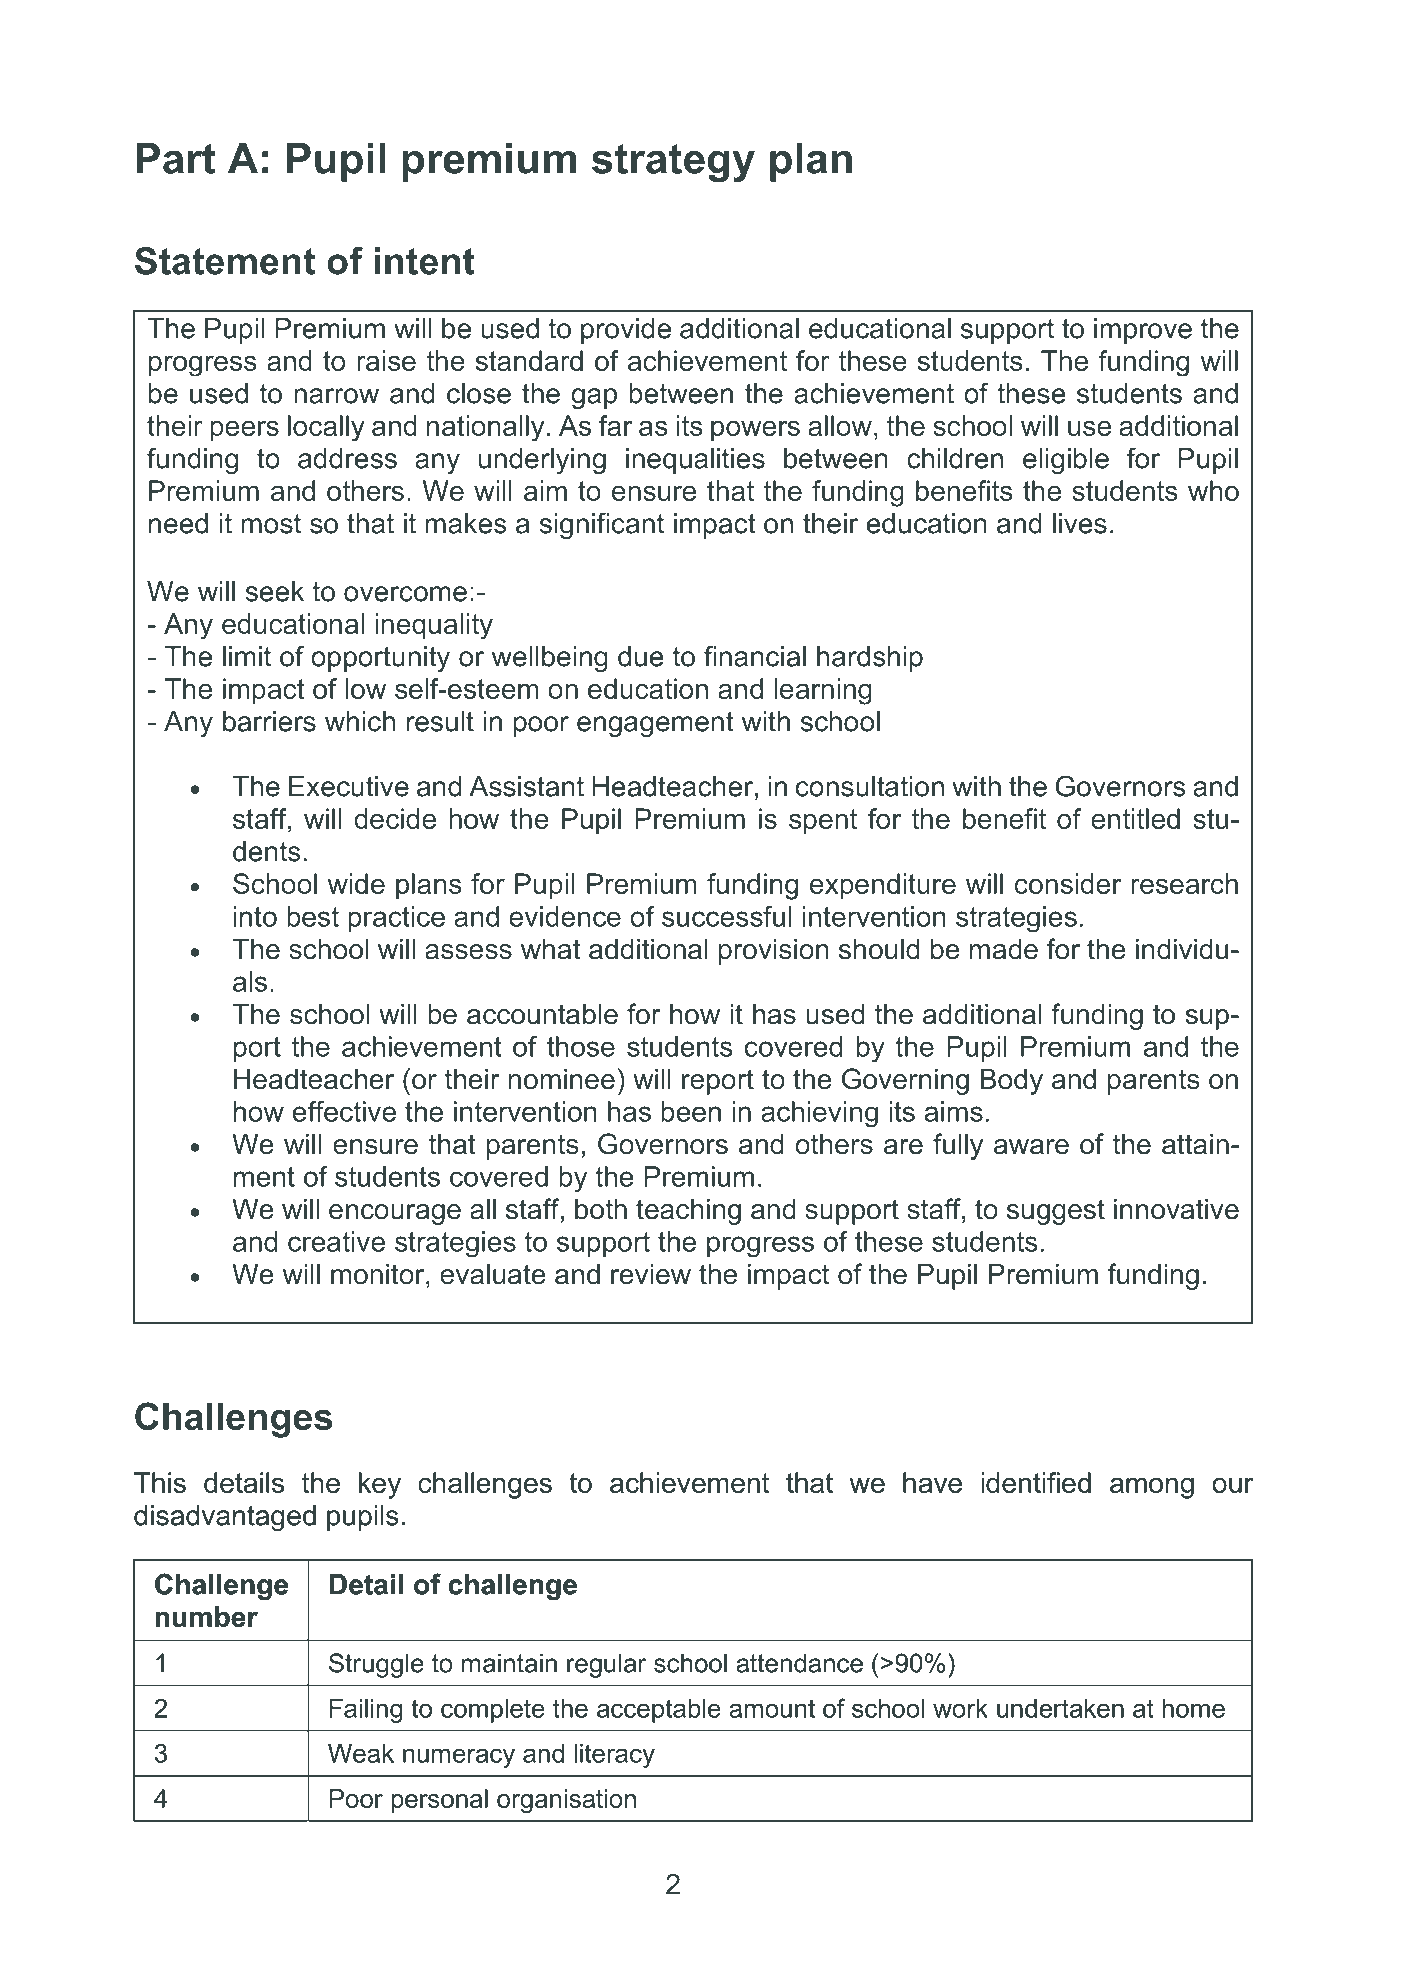  What do you see at coordinates (1143, 331) in the screenshot?
I see `improve` at bounding box center [1143, 331].
